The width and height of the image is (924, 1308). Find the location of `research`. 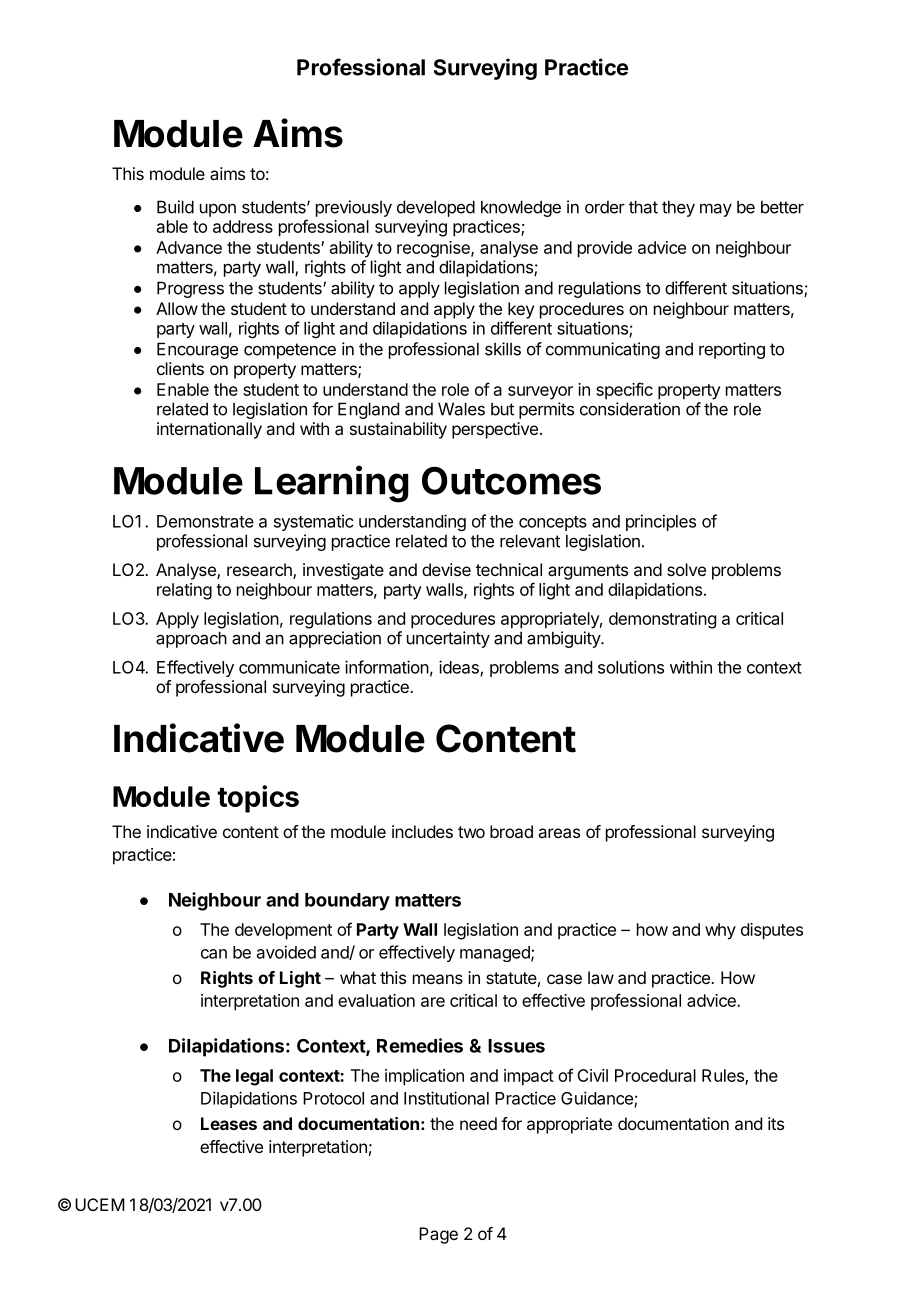

research is located at coordinates (260, 571).
